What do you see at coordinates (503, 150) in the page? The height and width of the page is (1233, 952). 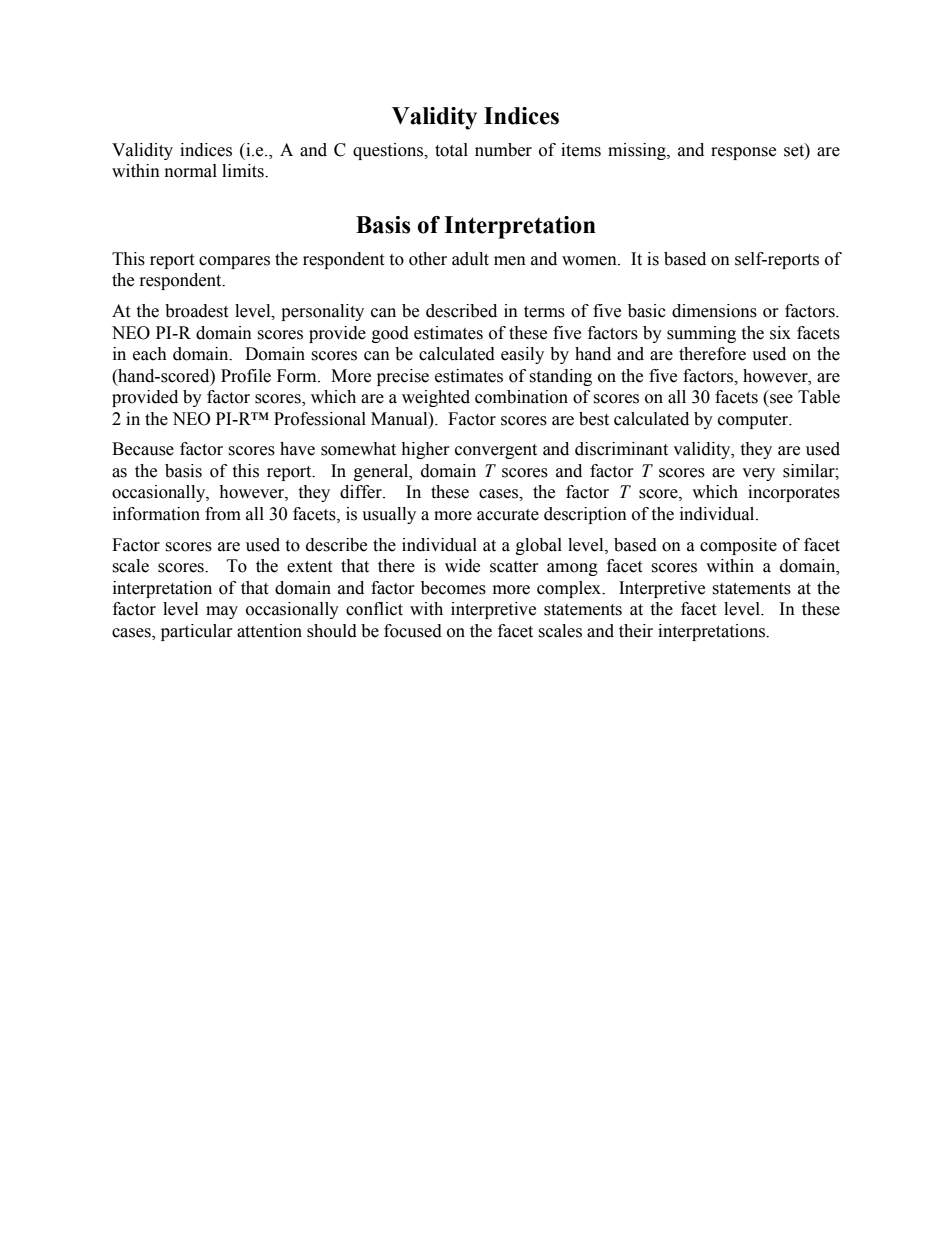 I see `number` at bounding box center [503, 150].
